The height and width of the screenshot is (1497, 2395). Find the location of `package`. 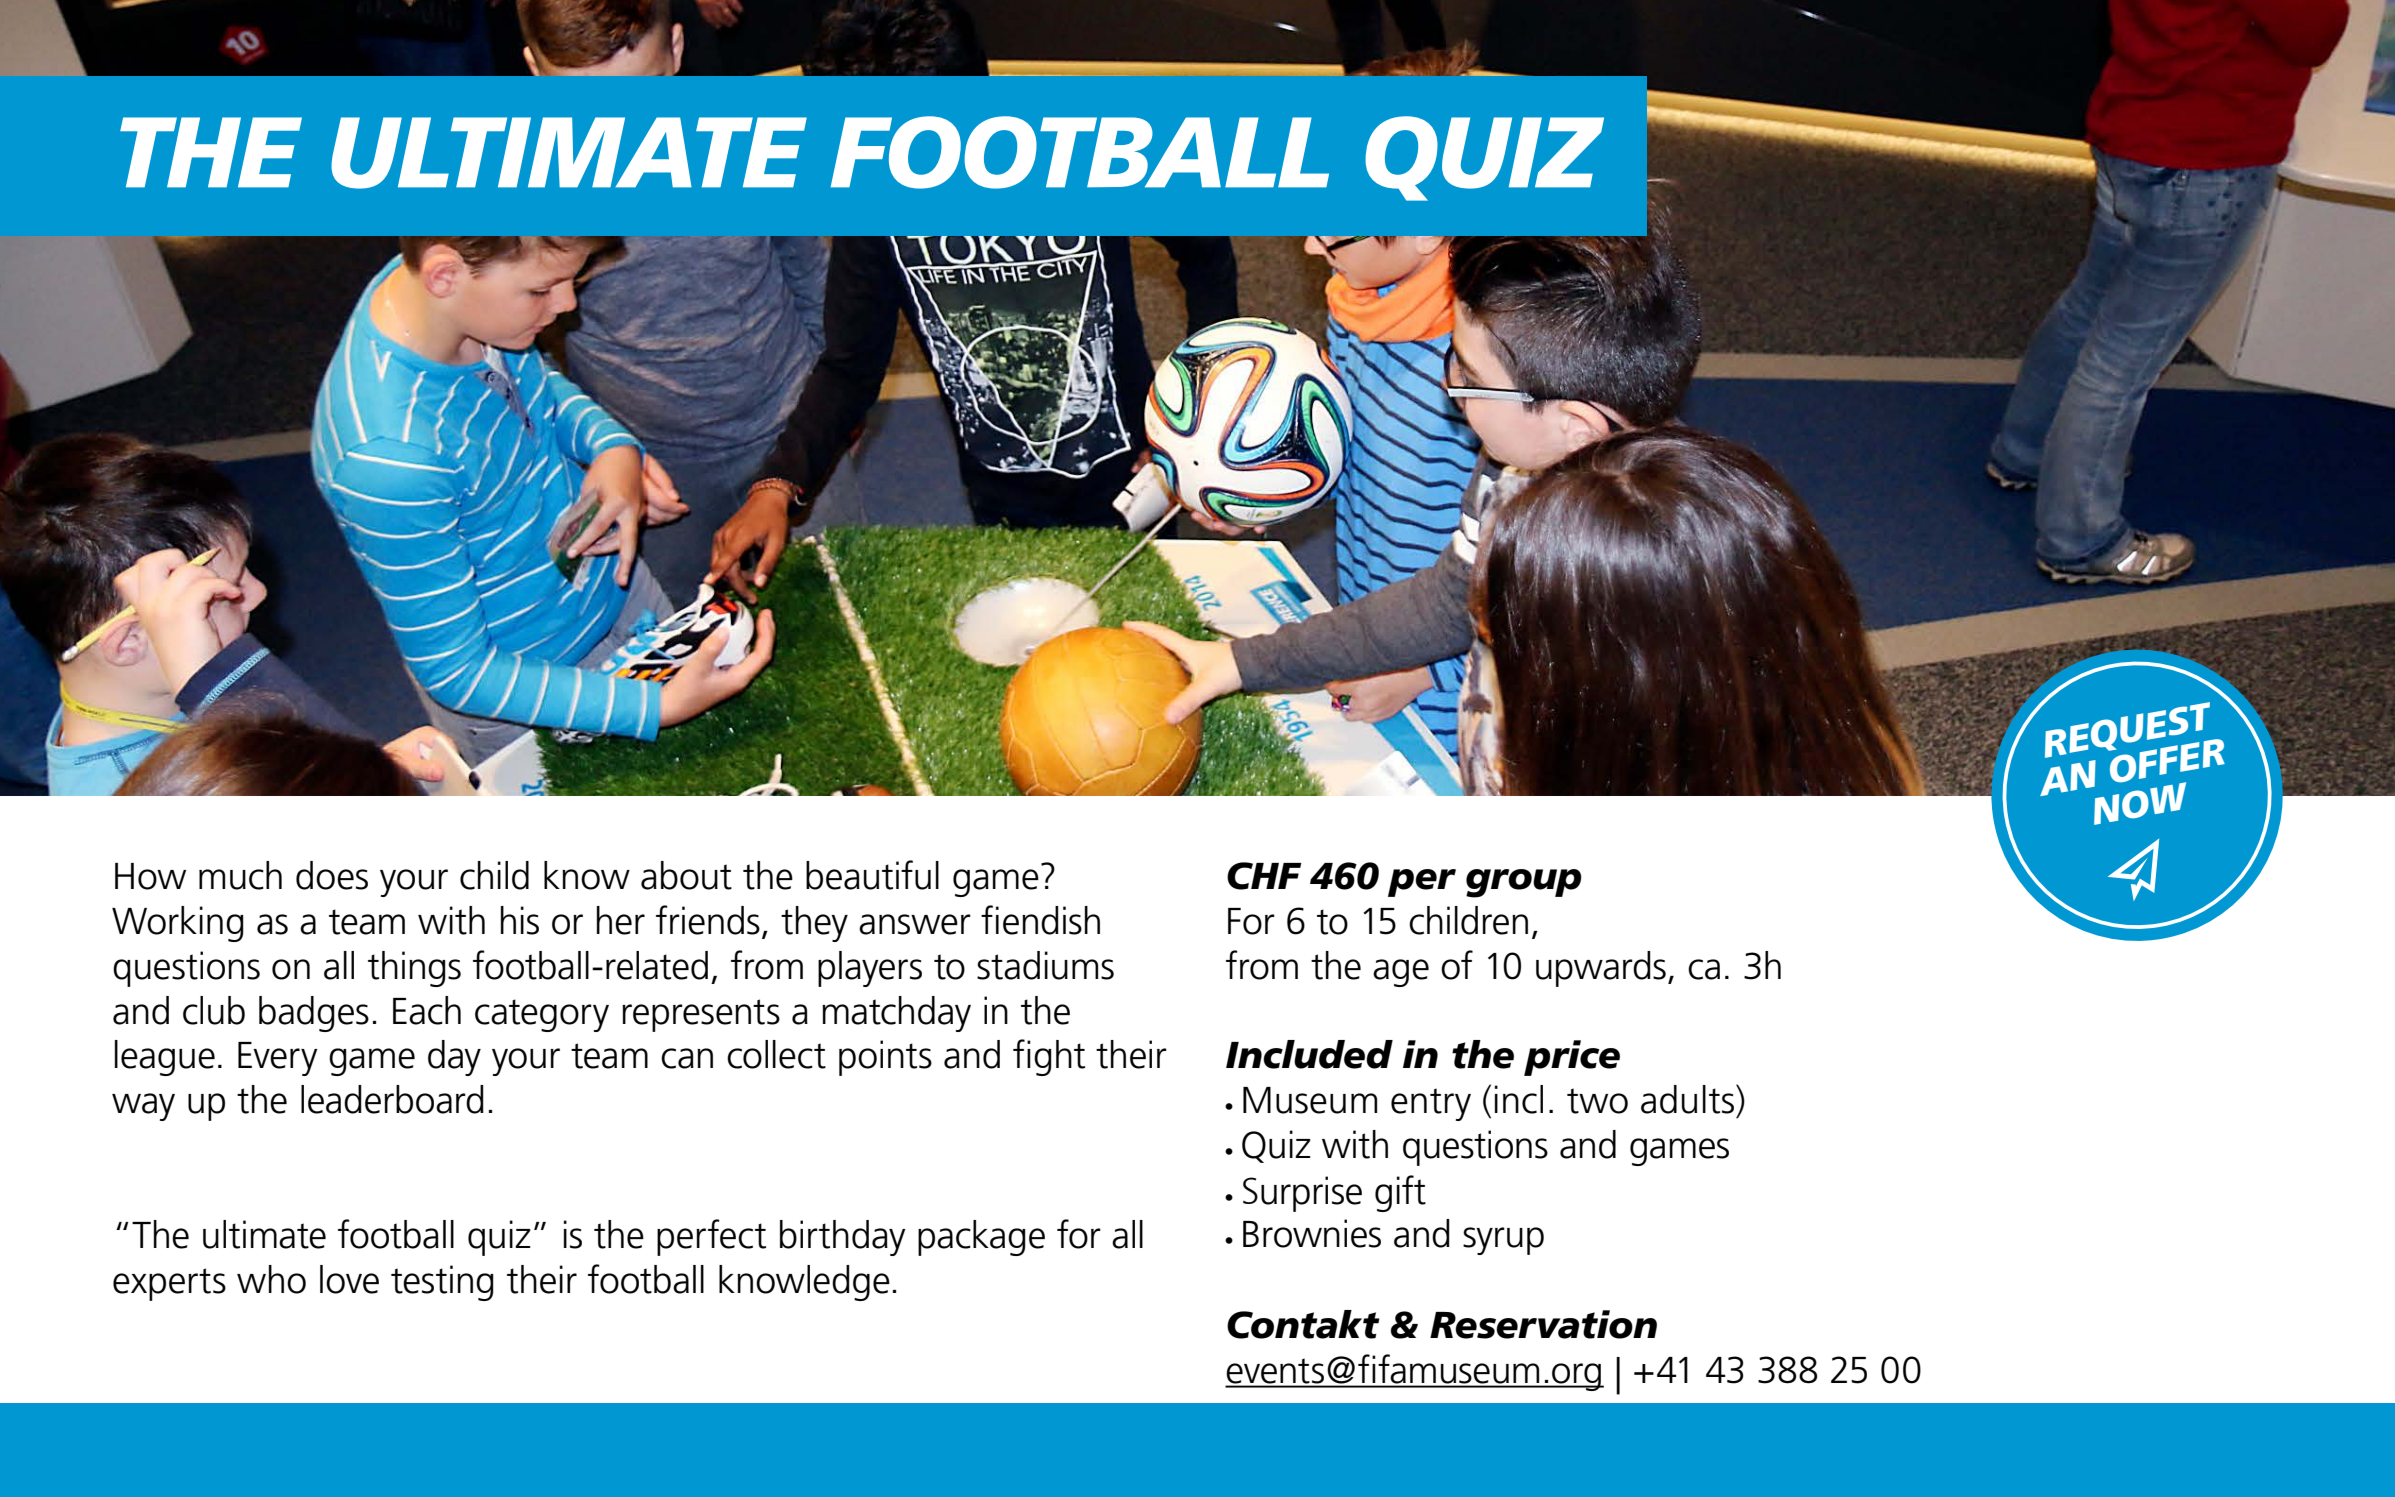

package is located at coordinates (981, 1238).
